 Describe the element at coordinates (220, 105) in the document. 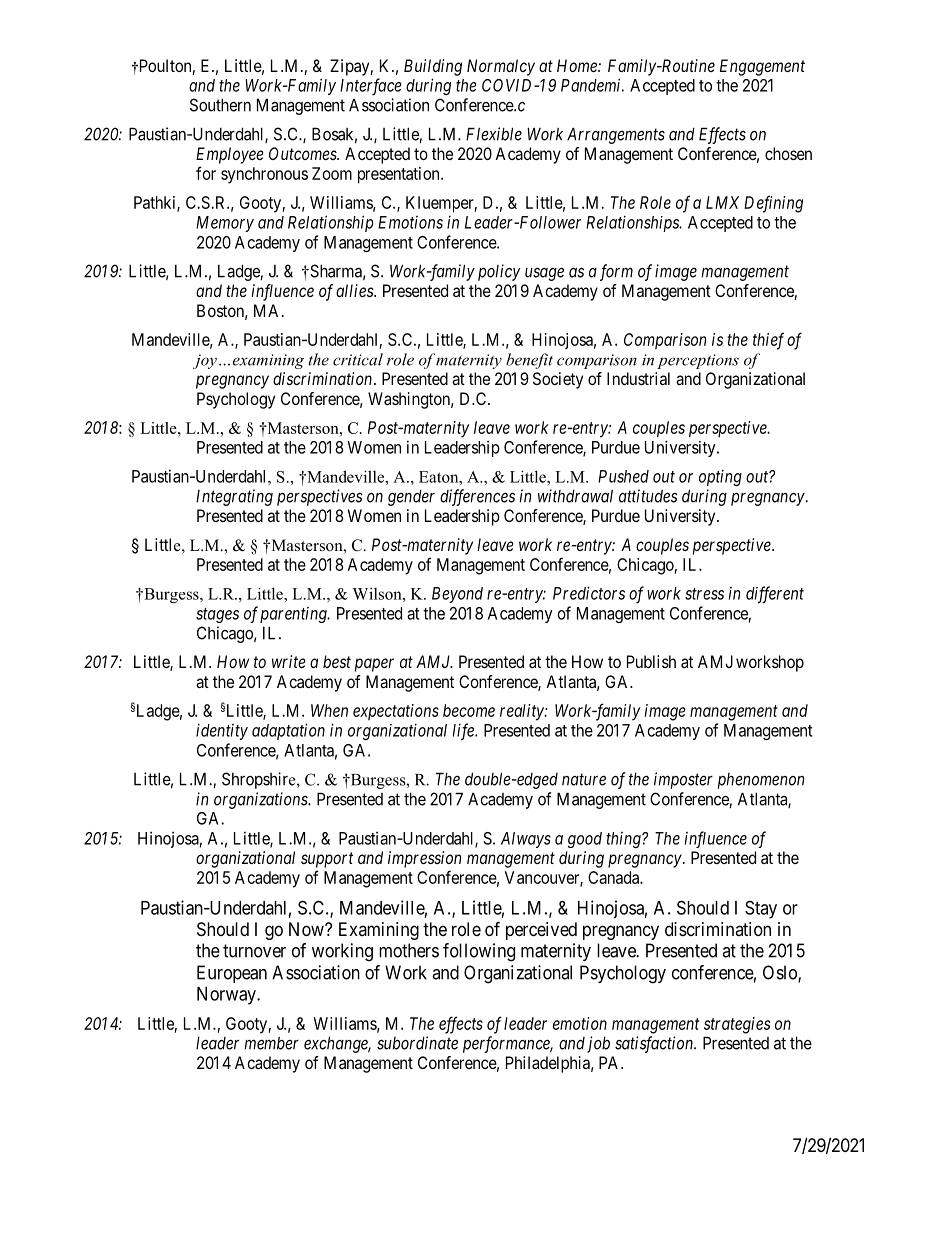

I see `Southern` at that location.
